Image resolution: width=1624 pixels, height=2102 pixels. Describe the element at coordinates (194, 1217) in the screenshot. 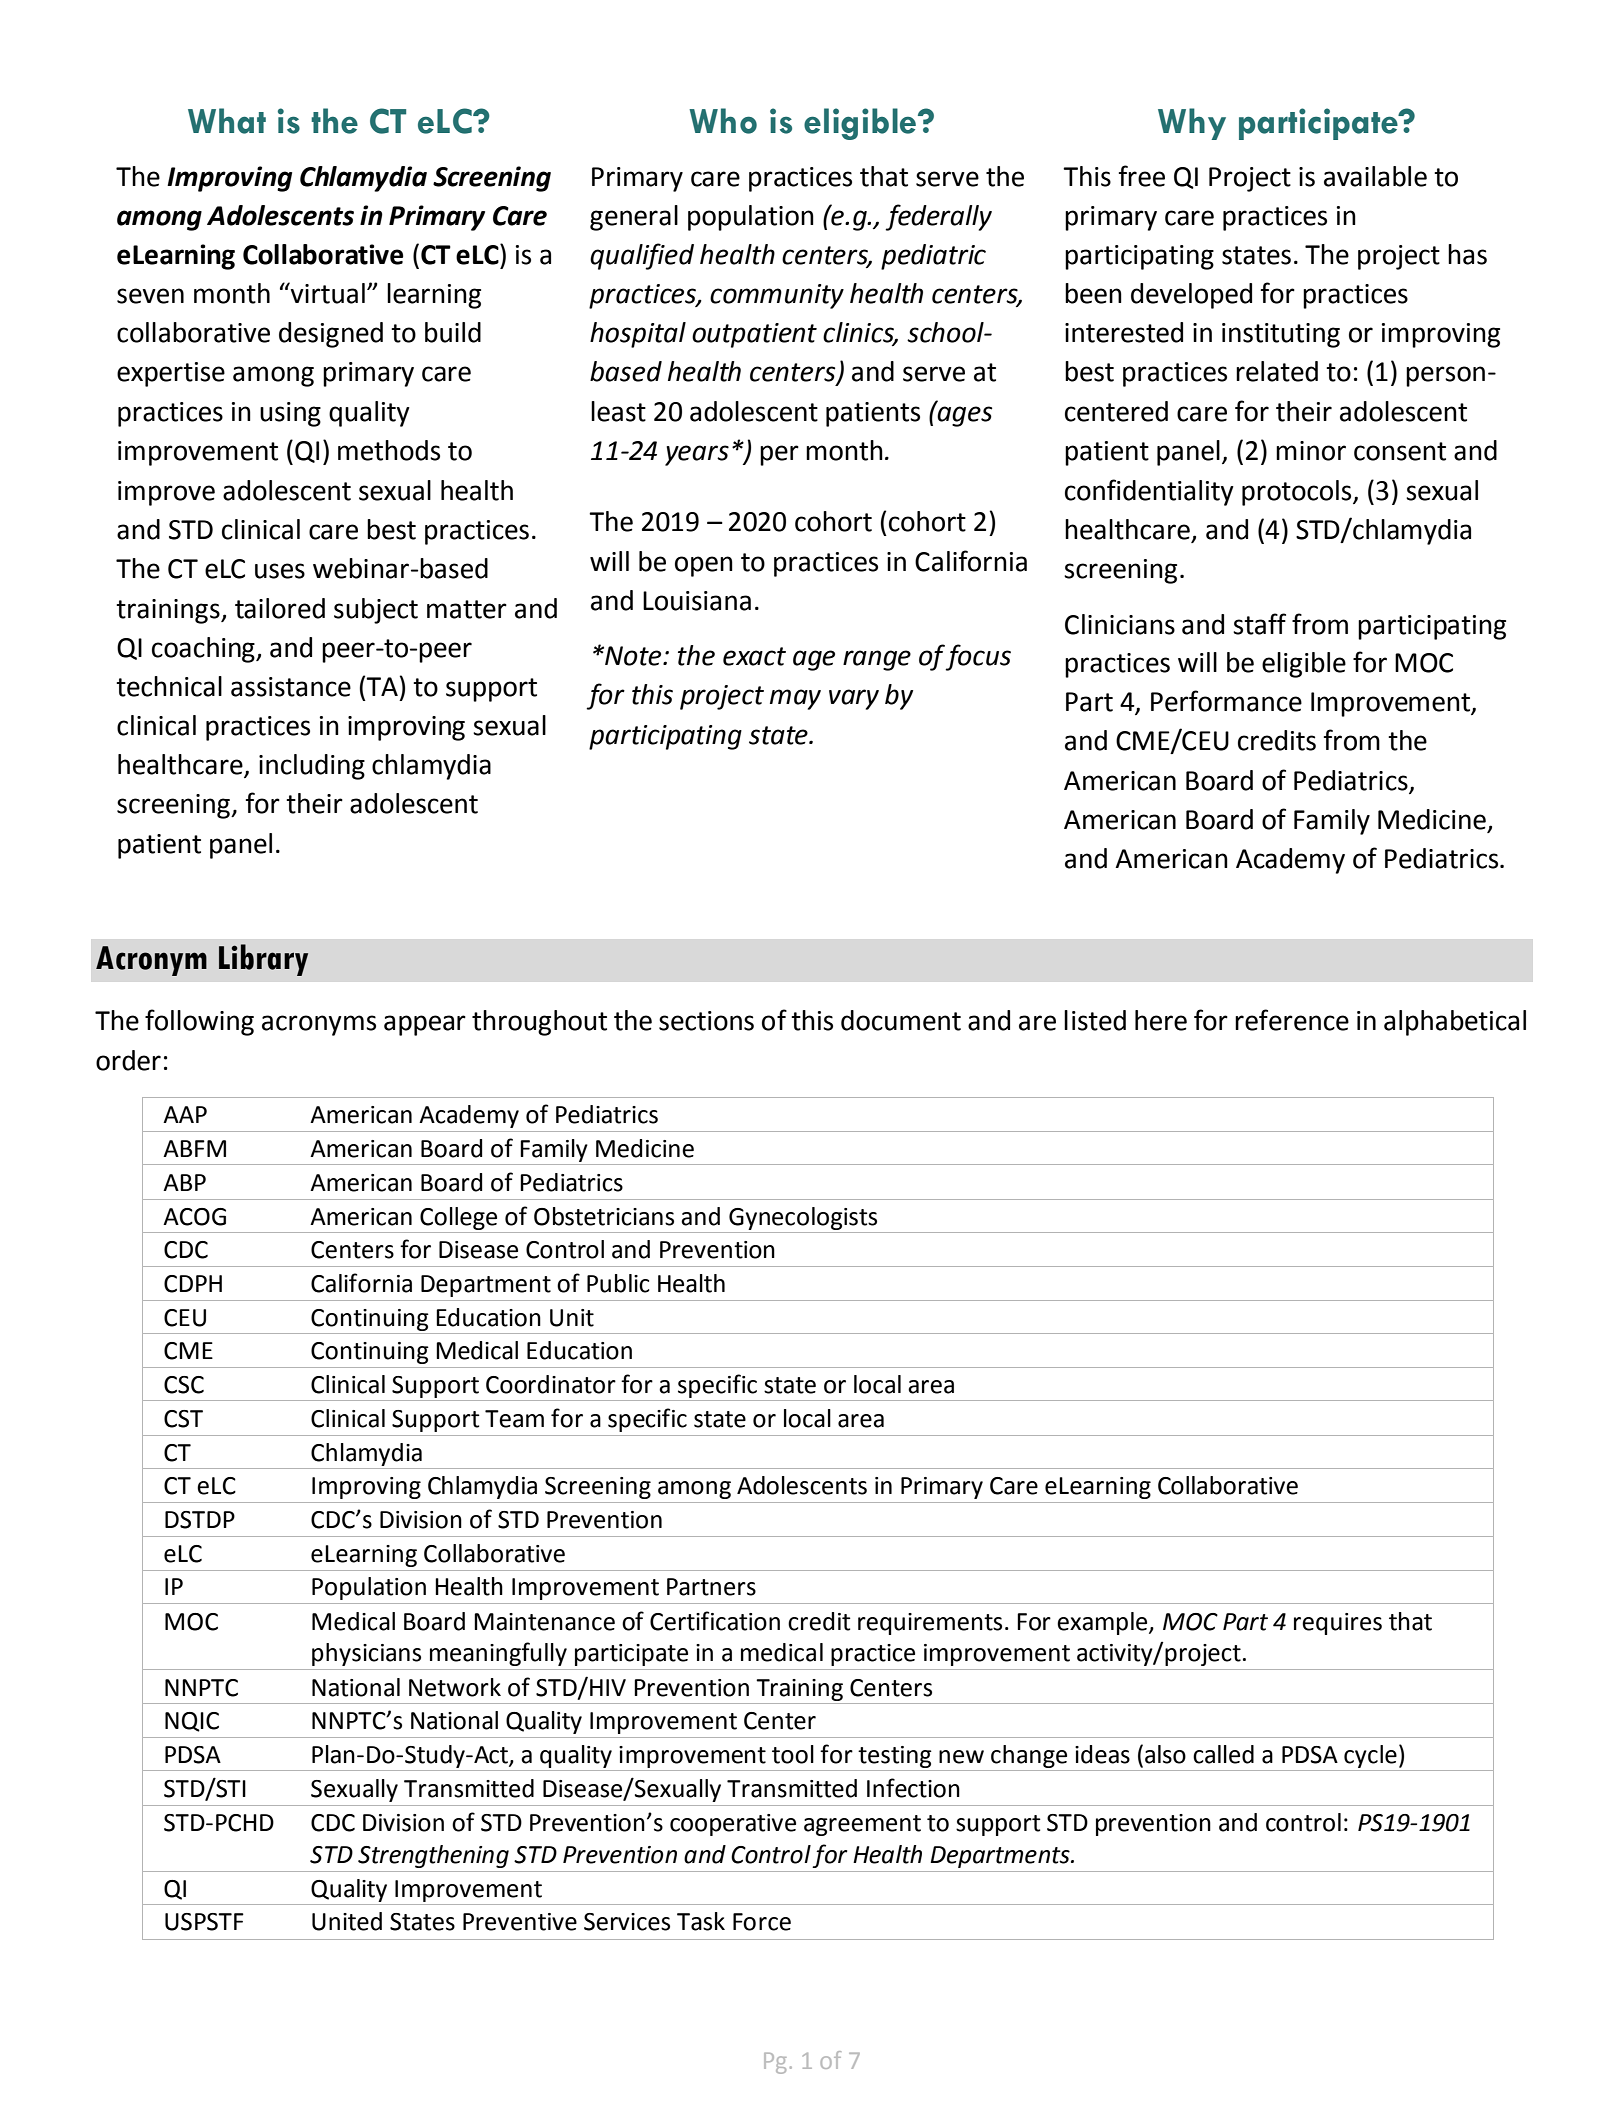

I see `ACOG` at that location.
